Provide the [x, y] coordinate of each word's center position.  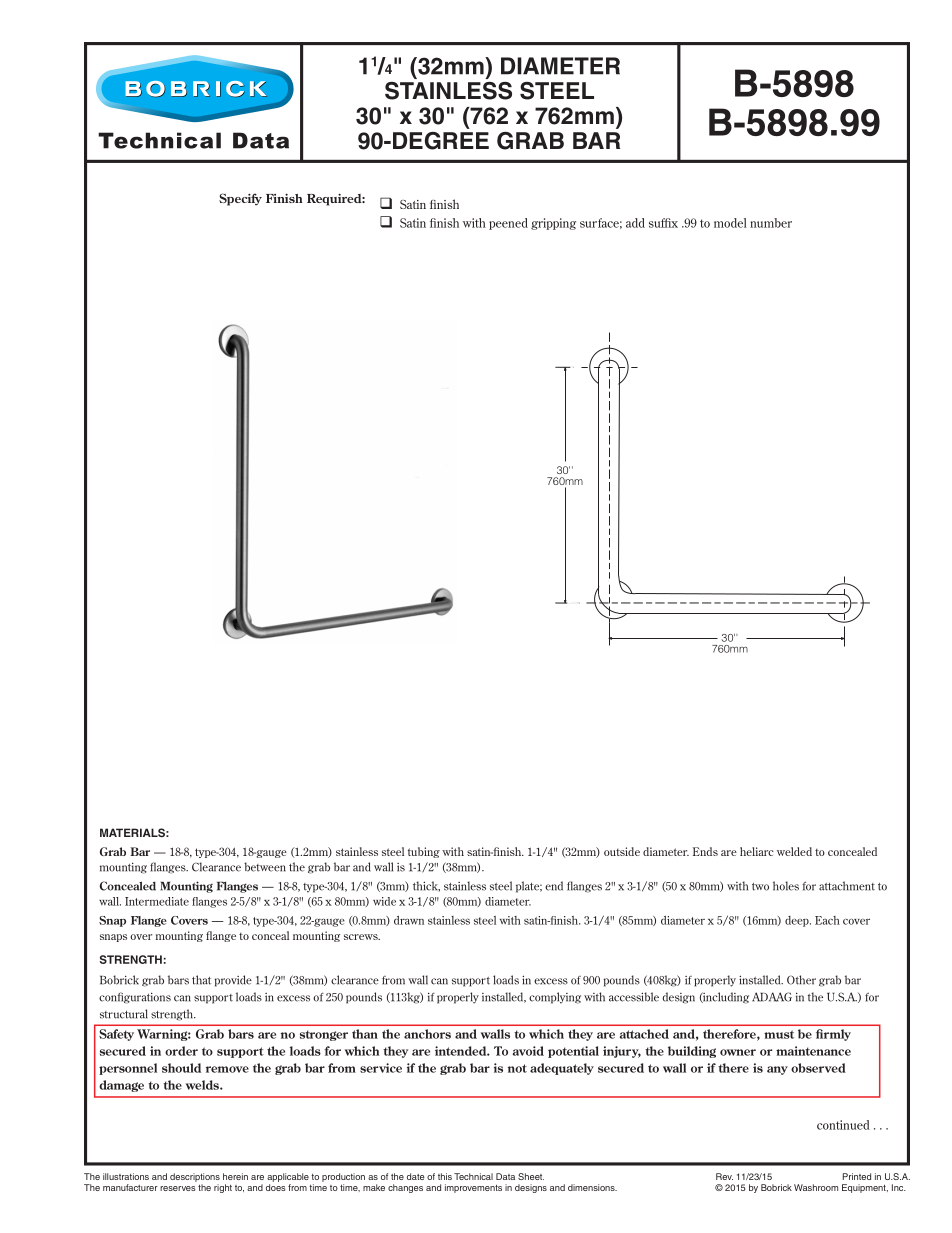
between [265, 867]
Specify [240, 199]
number [771, 223]
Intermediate [157, 901]
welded [794, 851]
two [760, 887]
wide [384, 901]
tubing [424, 852]
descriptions [195, 1177]
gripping [553, 224]
